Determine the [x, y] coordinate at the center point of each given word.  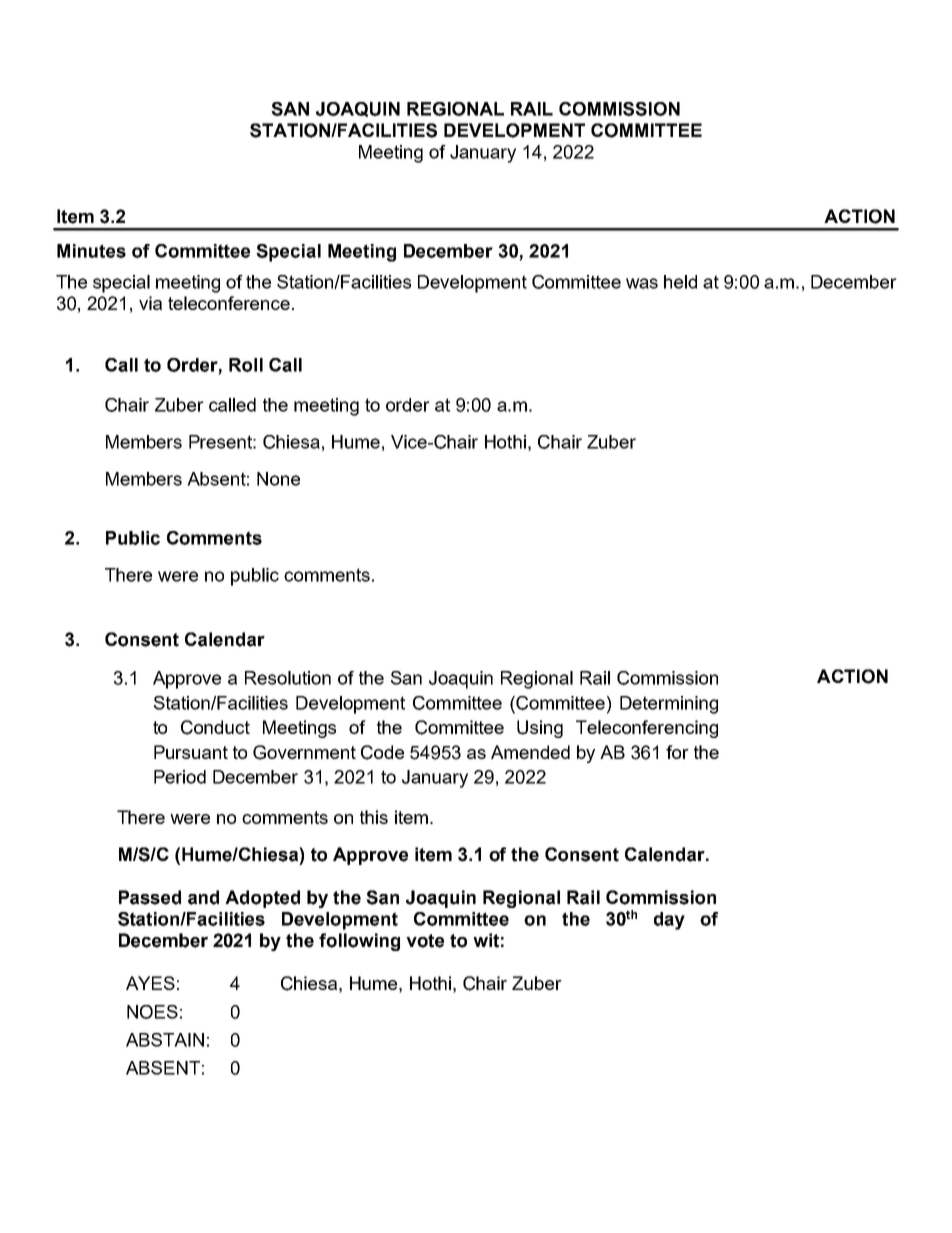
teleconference [229, 303]
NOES [152, 1012]
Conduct [215, 727]
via [150, 303]
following [359, 942]
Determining [669, 705]
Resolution [288, 678]
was [642, 283]
